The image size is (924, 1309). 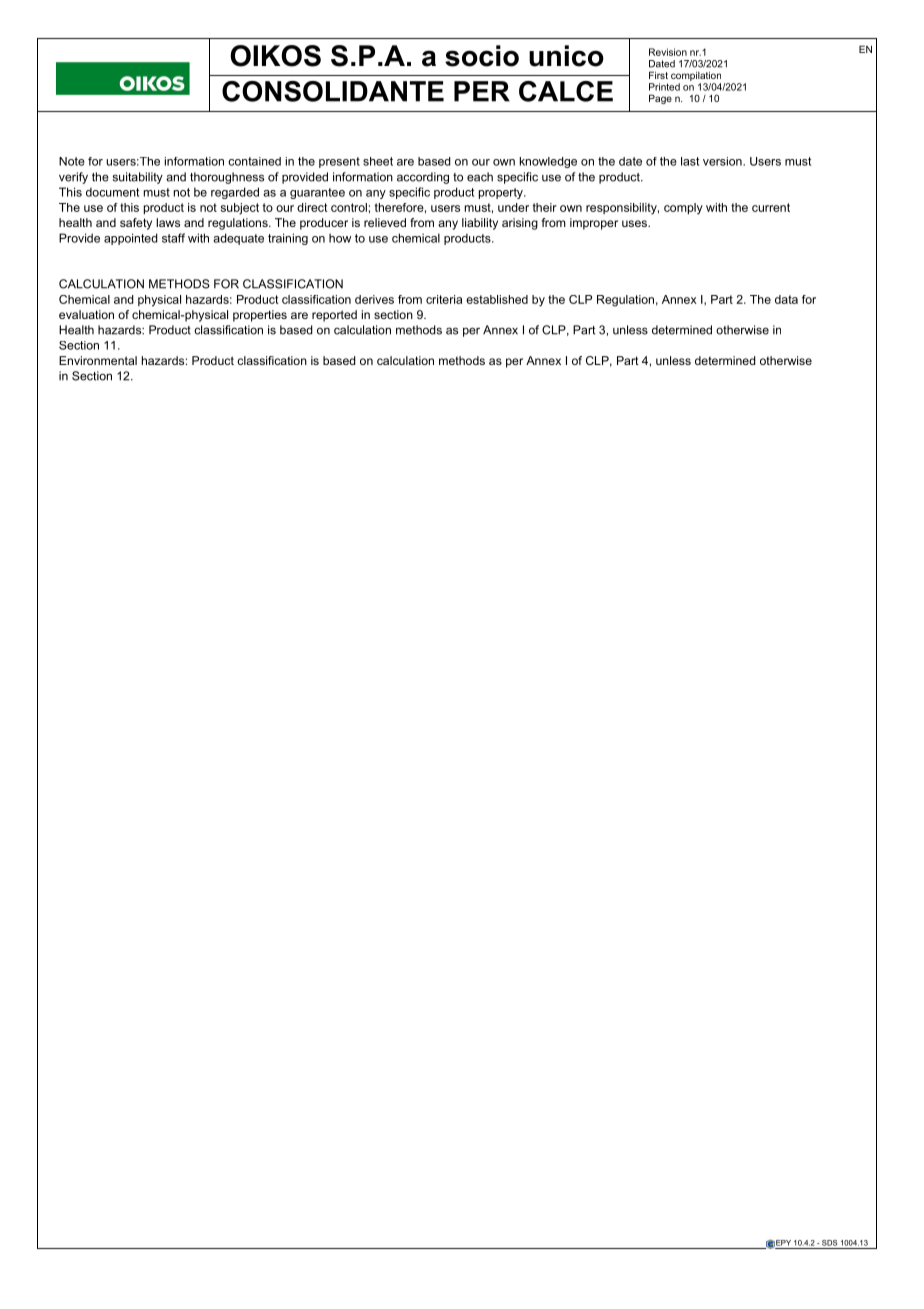 I want to click on properties, so click(x=260, y=316).
